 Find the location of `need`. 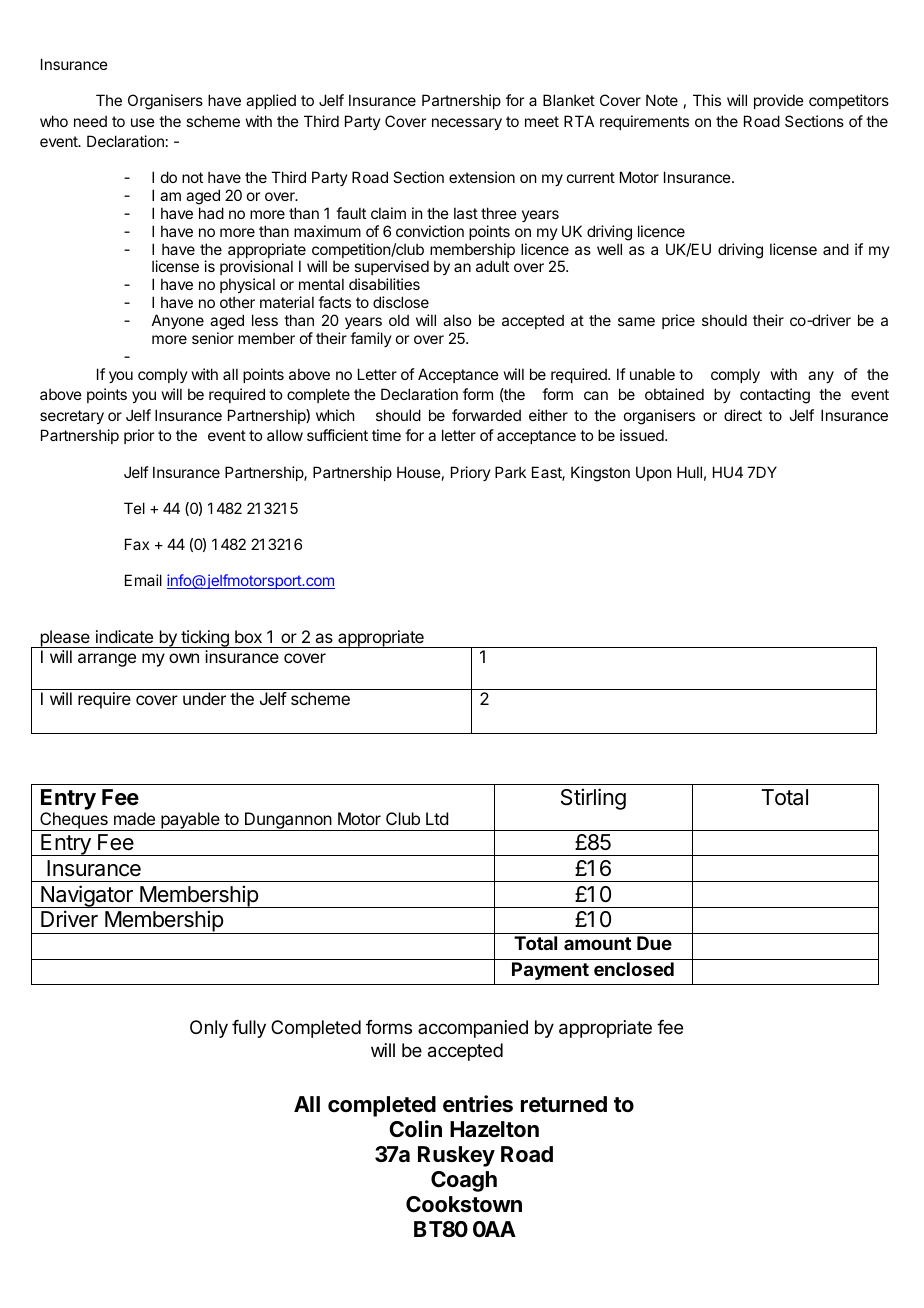

need is located at coordinates (90, 121).
